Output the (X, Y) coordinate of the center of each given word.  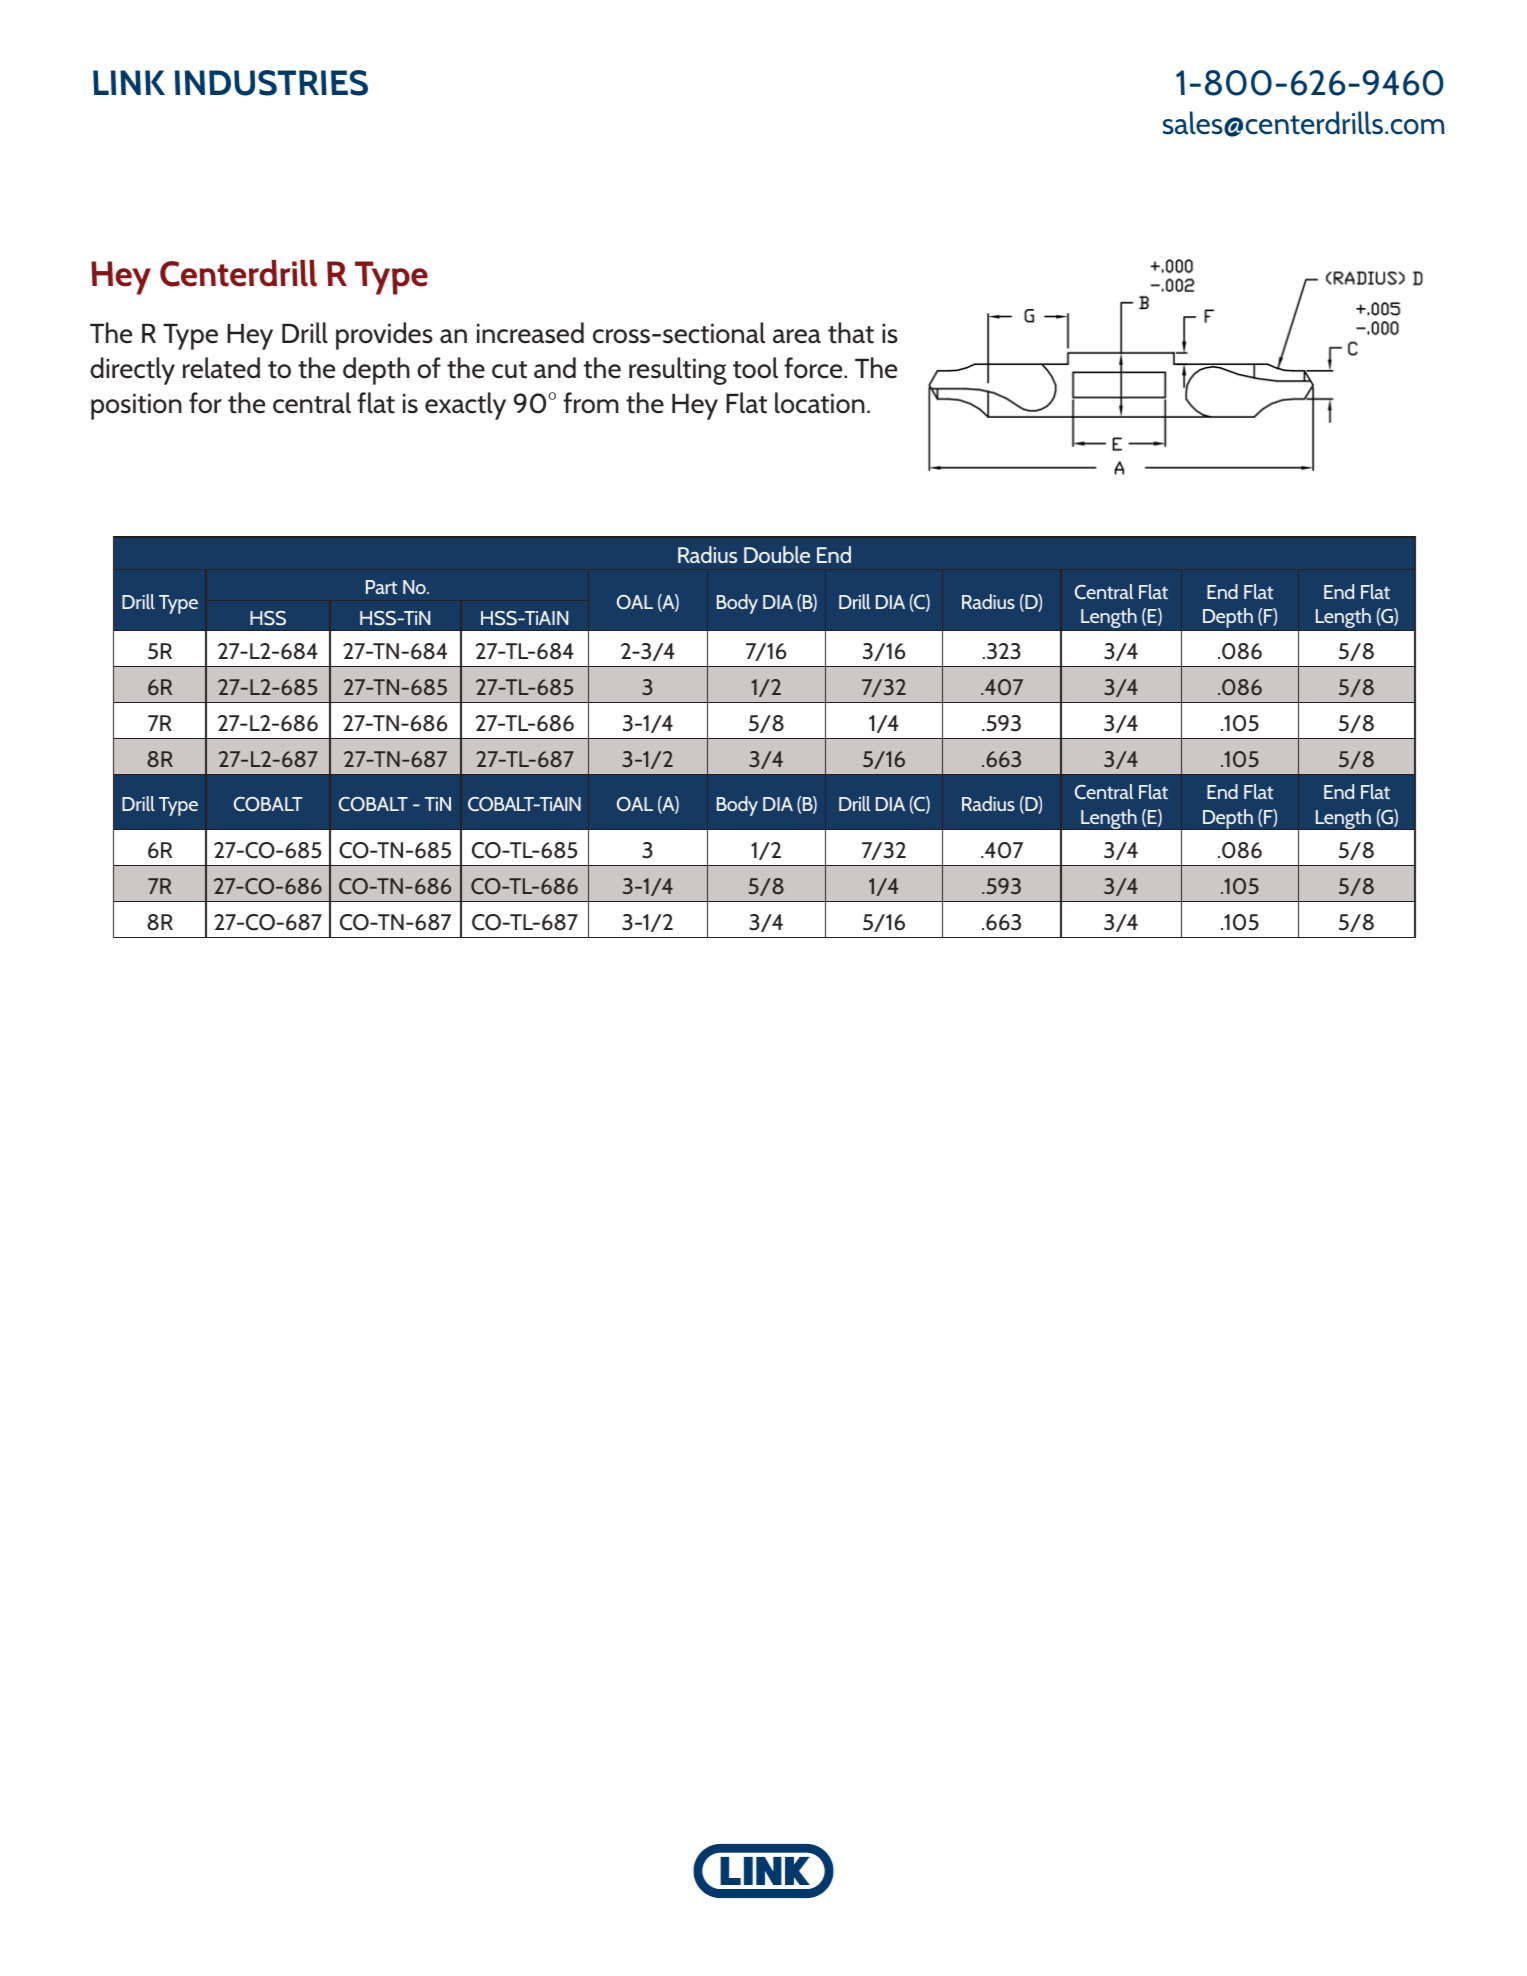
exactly (465, 406)
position (136, 407)
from (591, 403)
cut (509, 370)
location (820, 403)
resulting (678, 371)
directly (132, 371)
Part (381, 587)
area (797, 336)
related (221, 368)
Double (777, 554)
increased (530, 333)
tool (755, 368)
